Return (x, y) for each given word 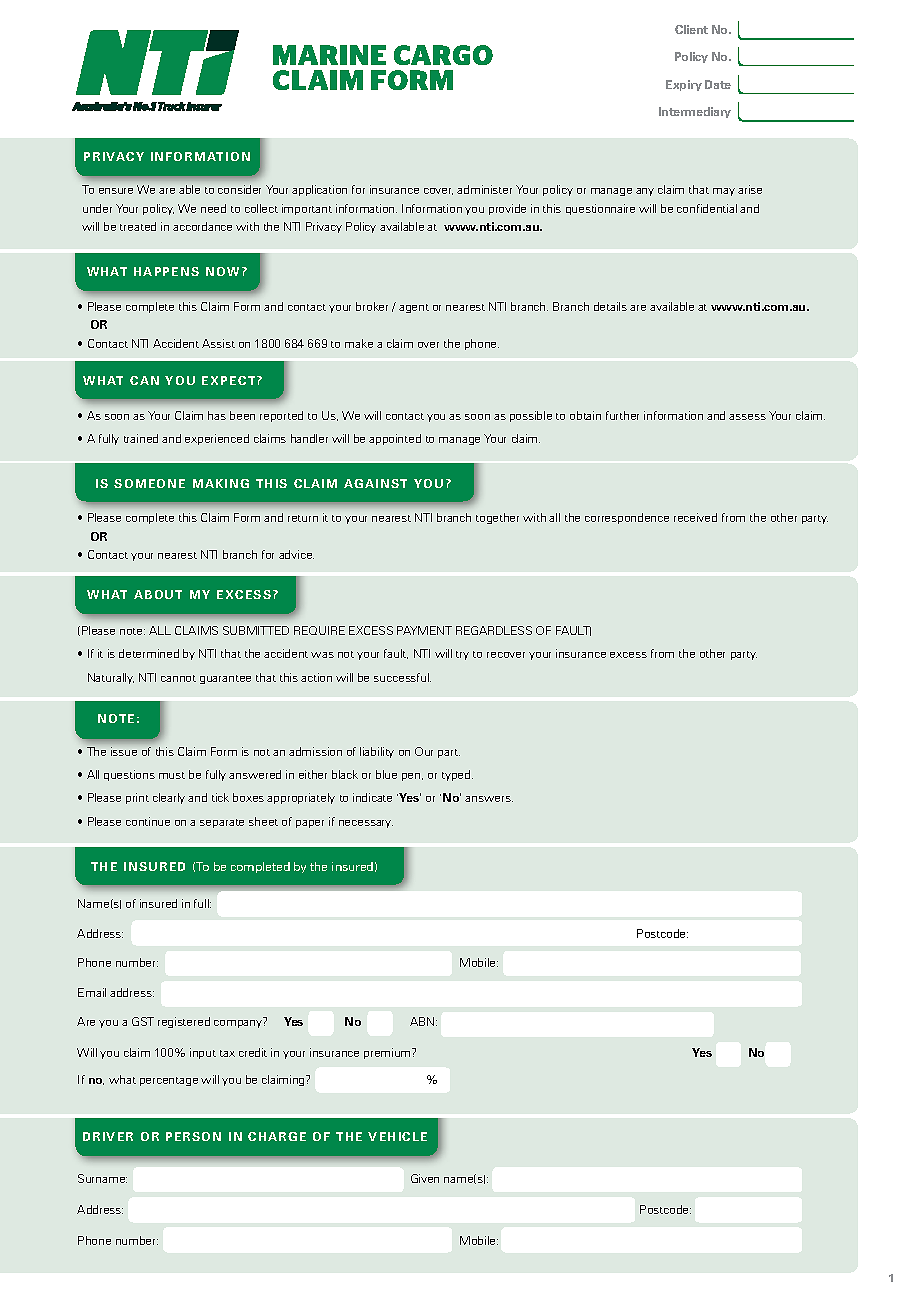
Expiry (684, 85)
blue (386, 774)
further (622, 415)
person (193, 1136)
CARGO (443, 55)
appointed (395, 439)
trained (141, 438)
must (172, 775)
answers (489, 799)
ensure (116, 191)
